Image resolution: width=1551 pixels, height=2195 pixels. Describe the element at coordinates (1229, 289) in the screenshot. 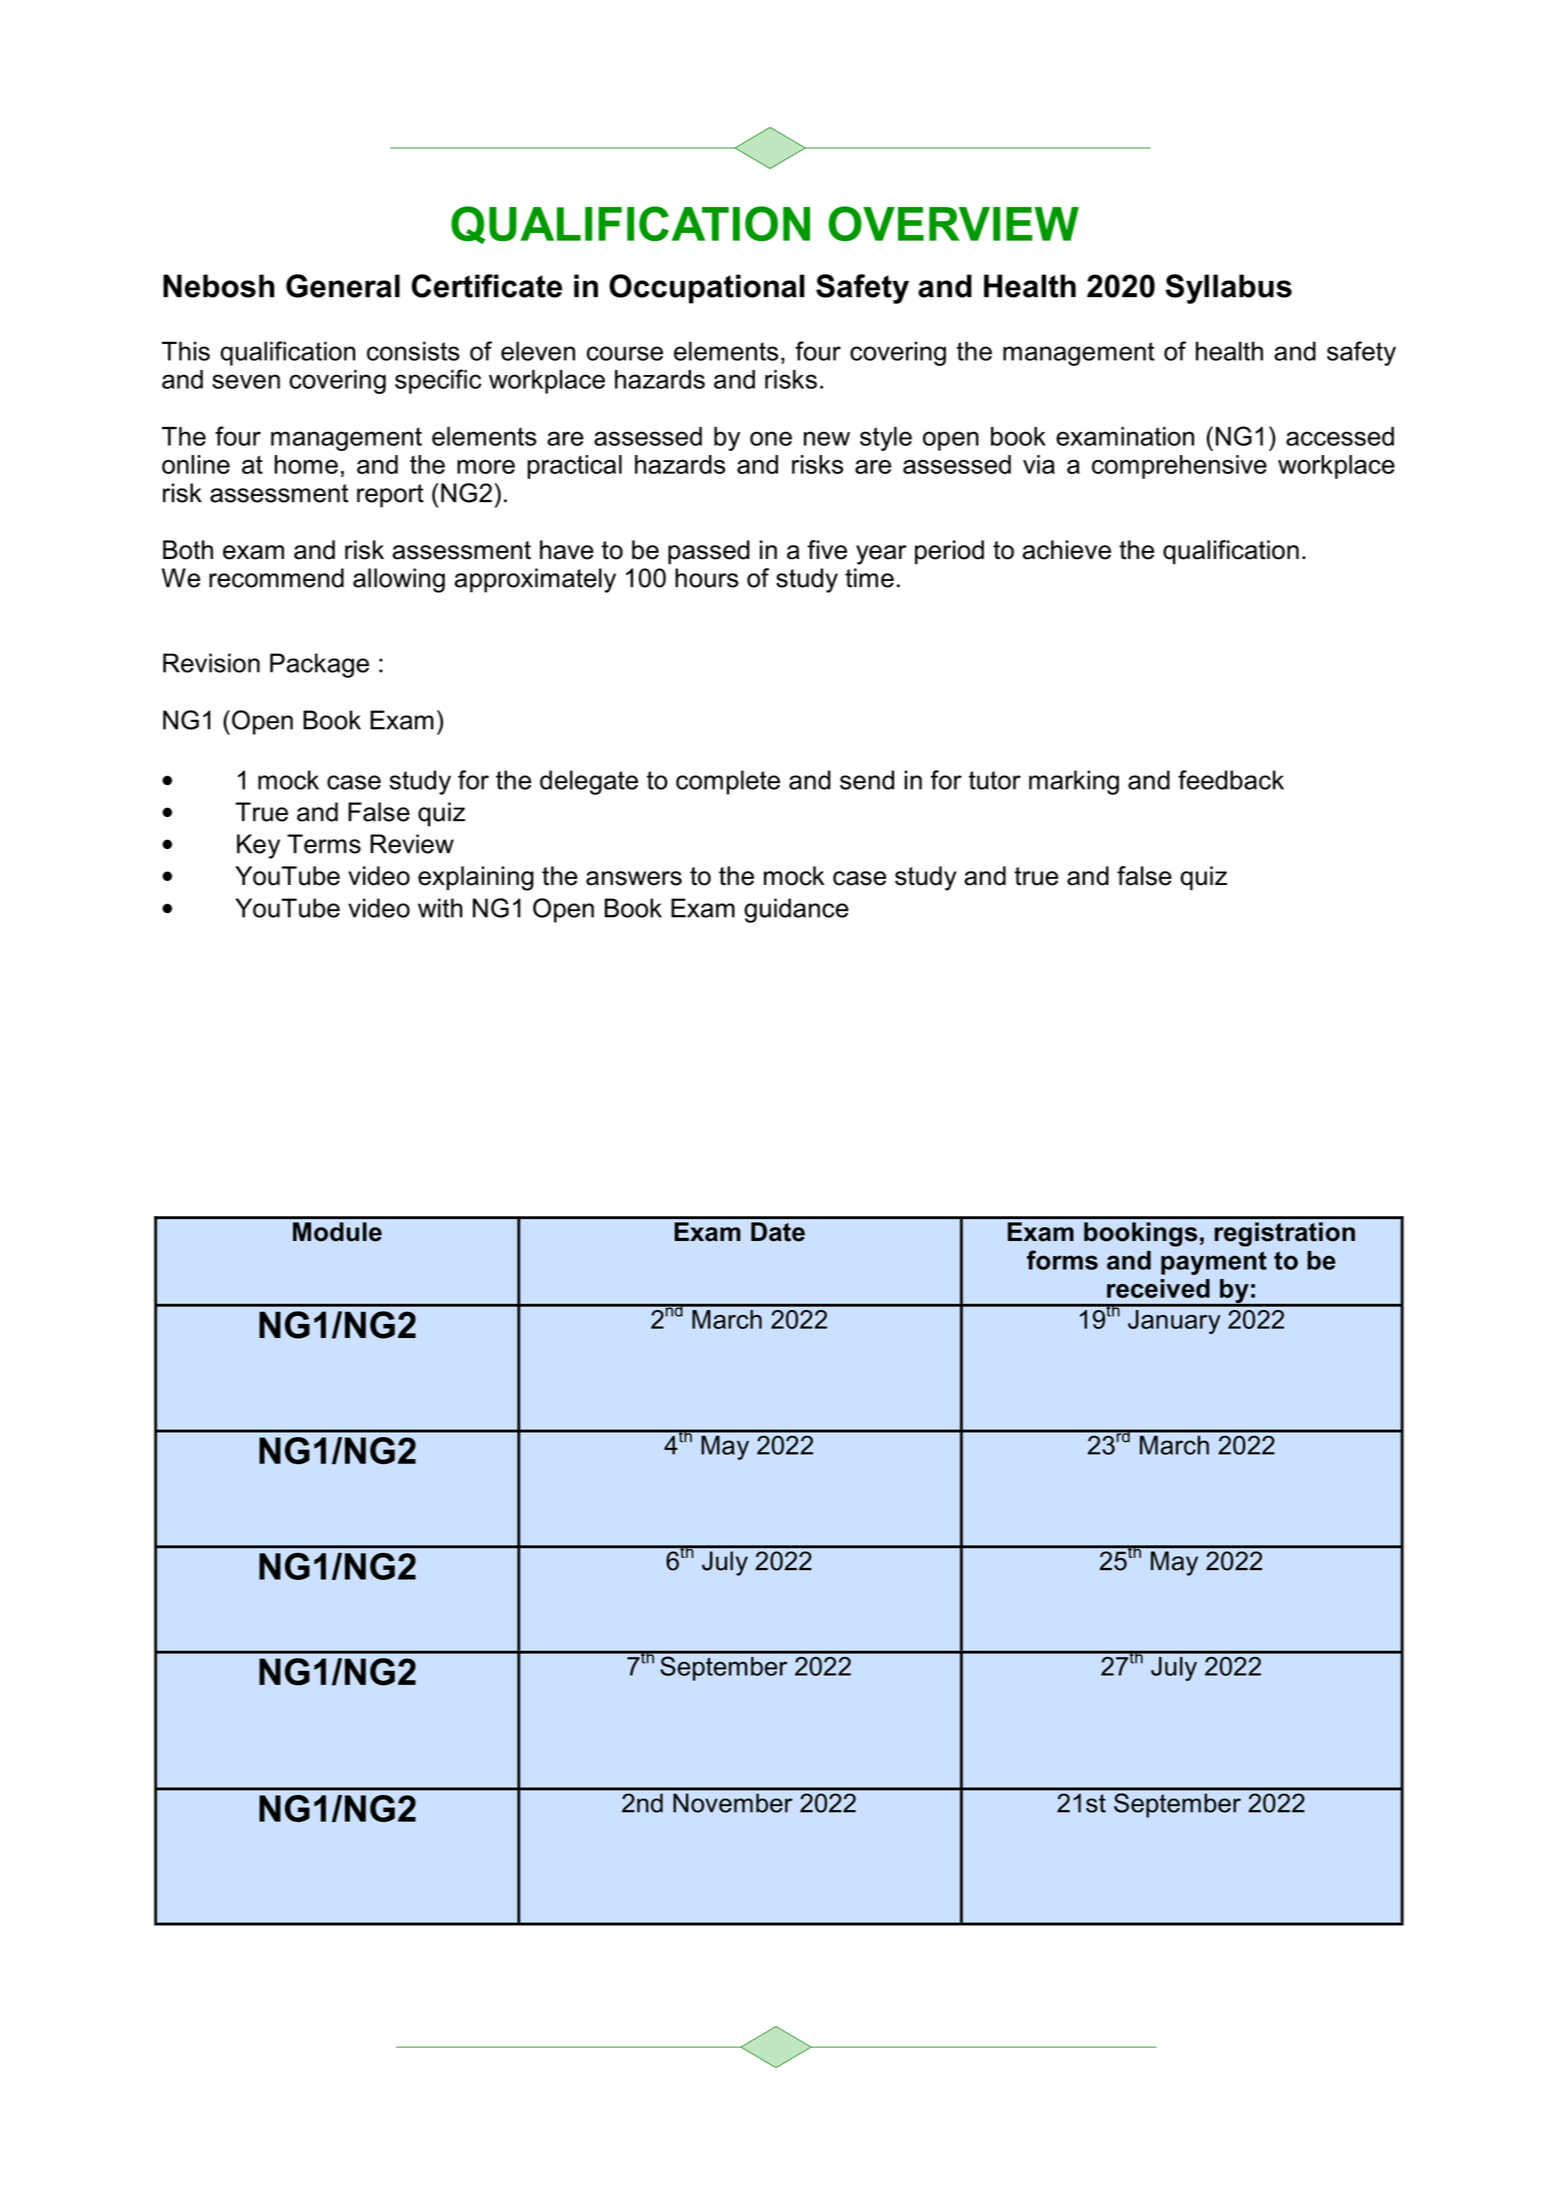

I see `Syllabus` at that location.
